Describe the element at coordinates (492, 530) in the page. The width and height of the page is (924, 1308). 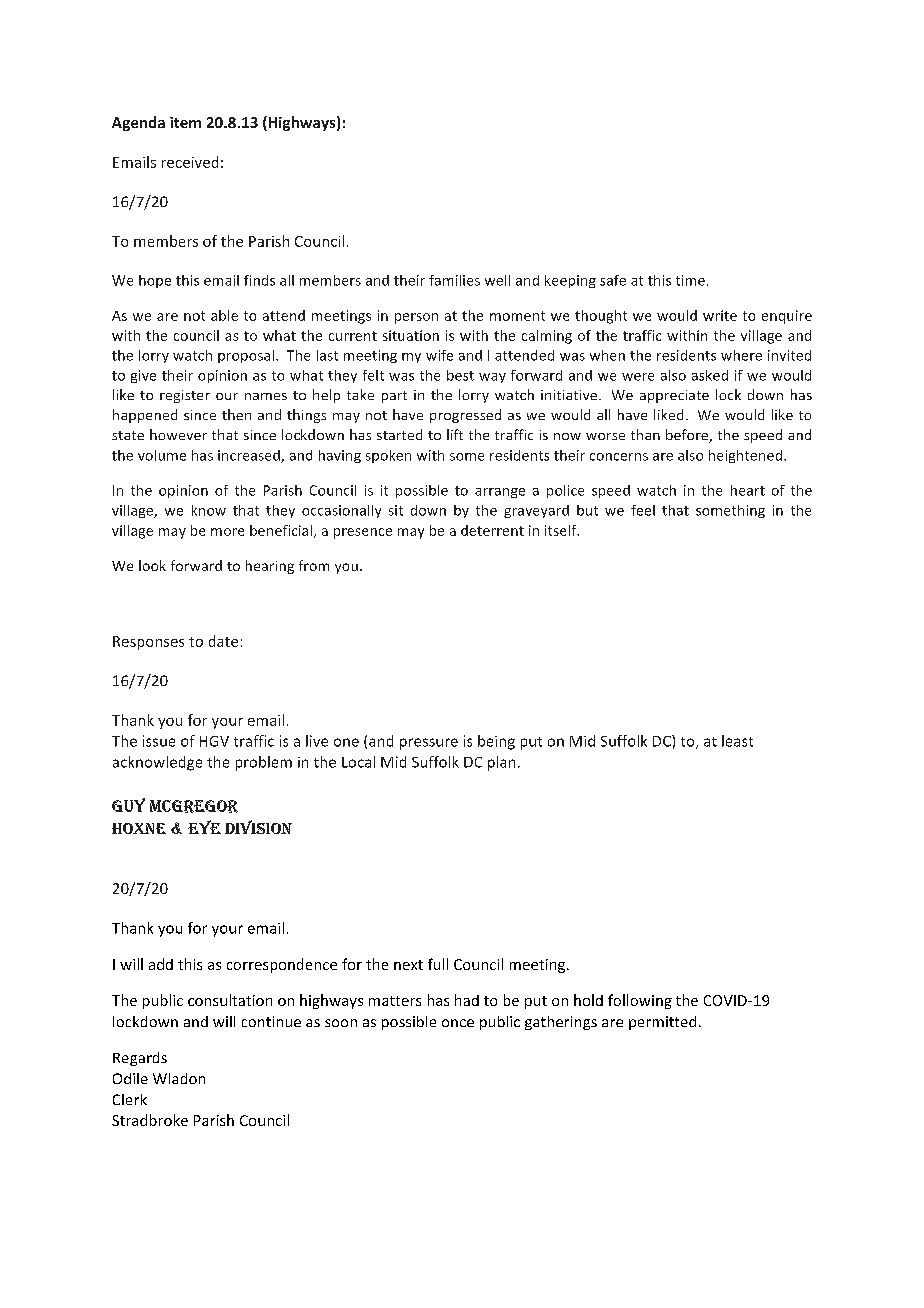
I see `deterrent` at that location.
